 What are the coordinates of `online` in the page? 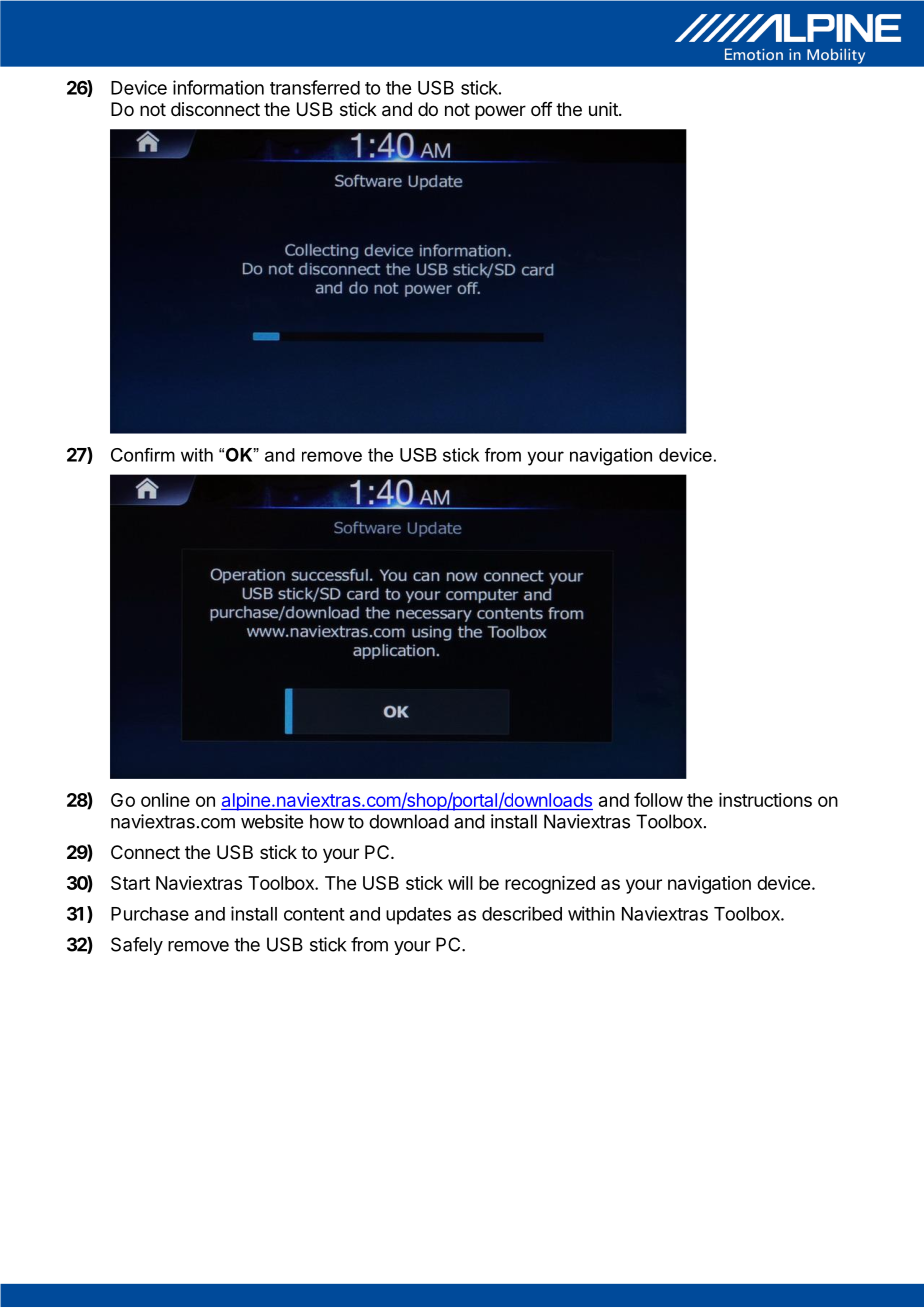 It's located at (165, 800).
